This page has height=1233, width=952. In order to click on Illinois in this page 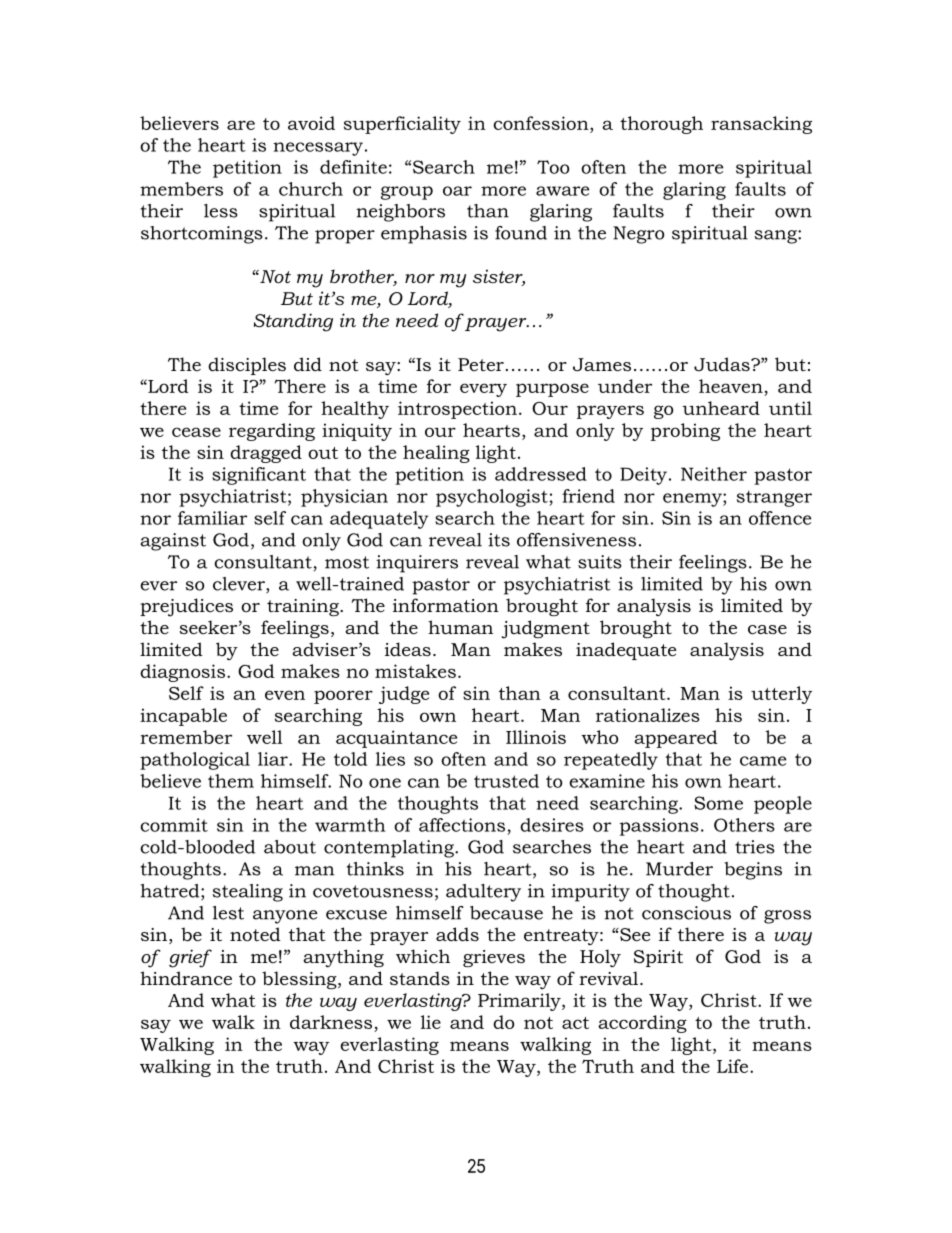, I will do `click(536, 737)`.
